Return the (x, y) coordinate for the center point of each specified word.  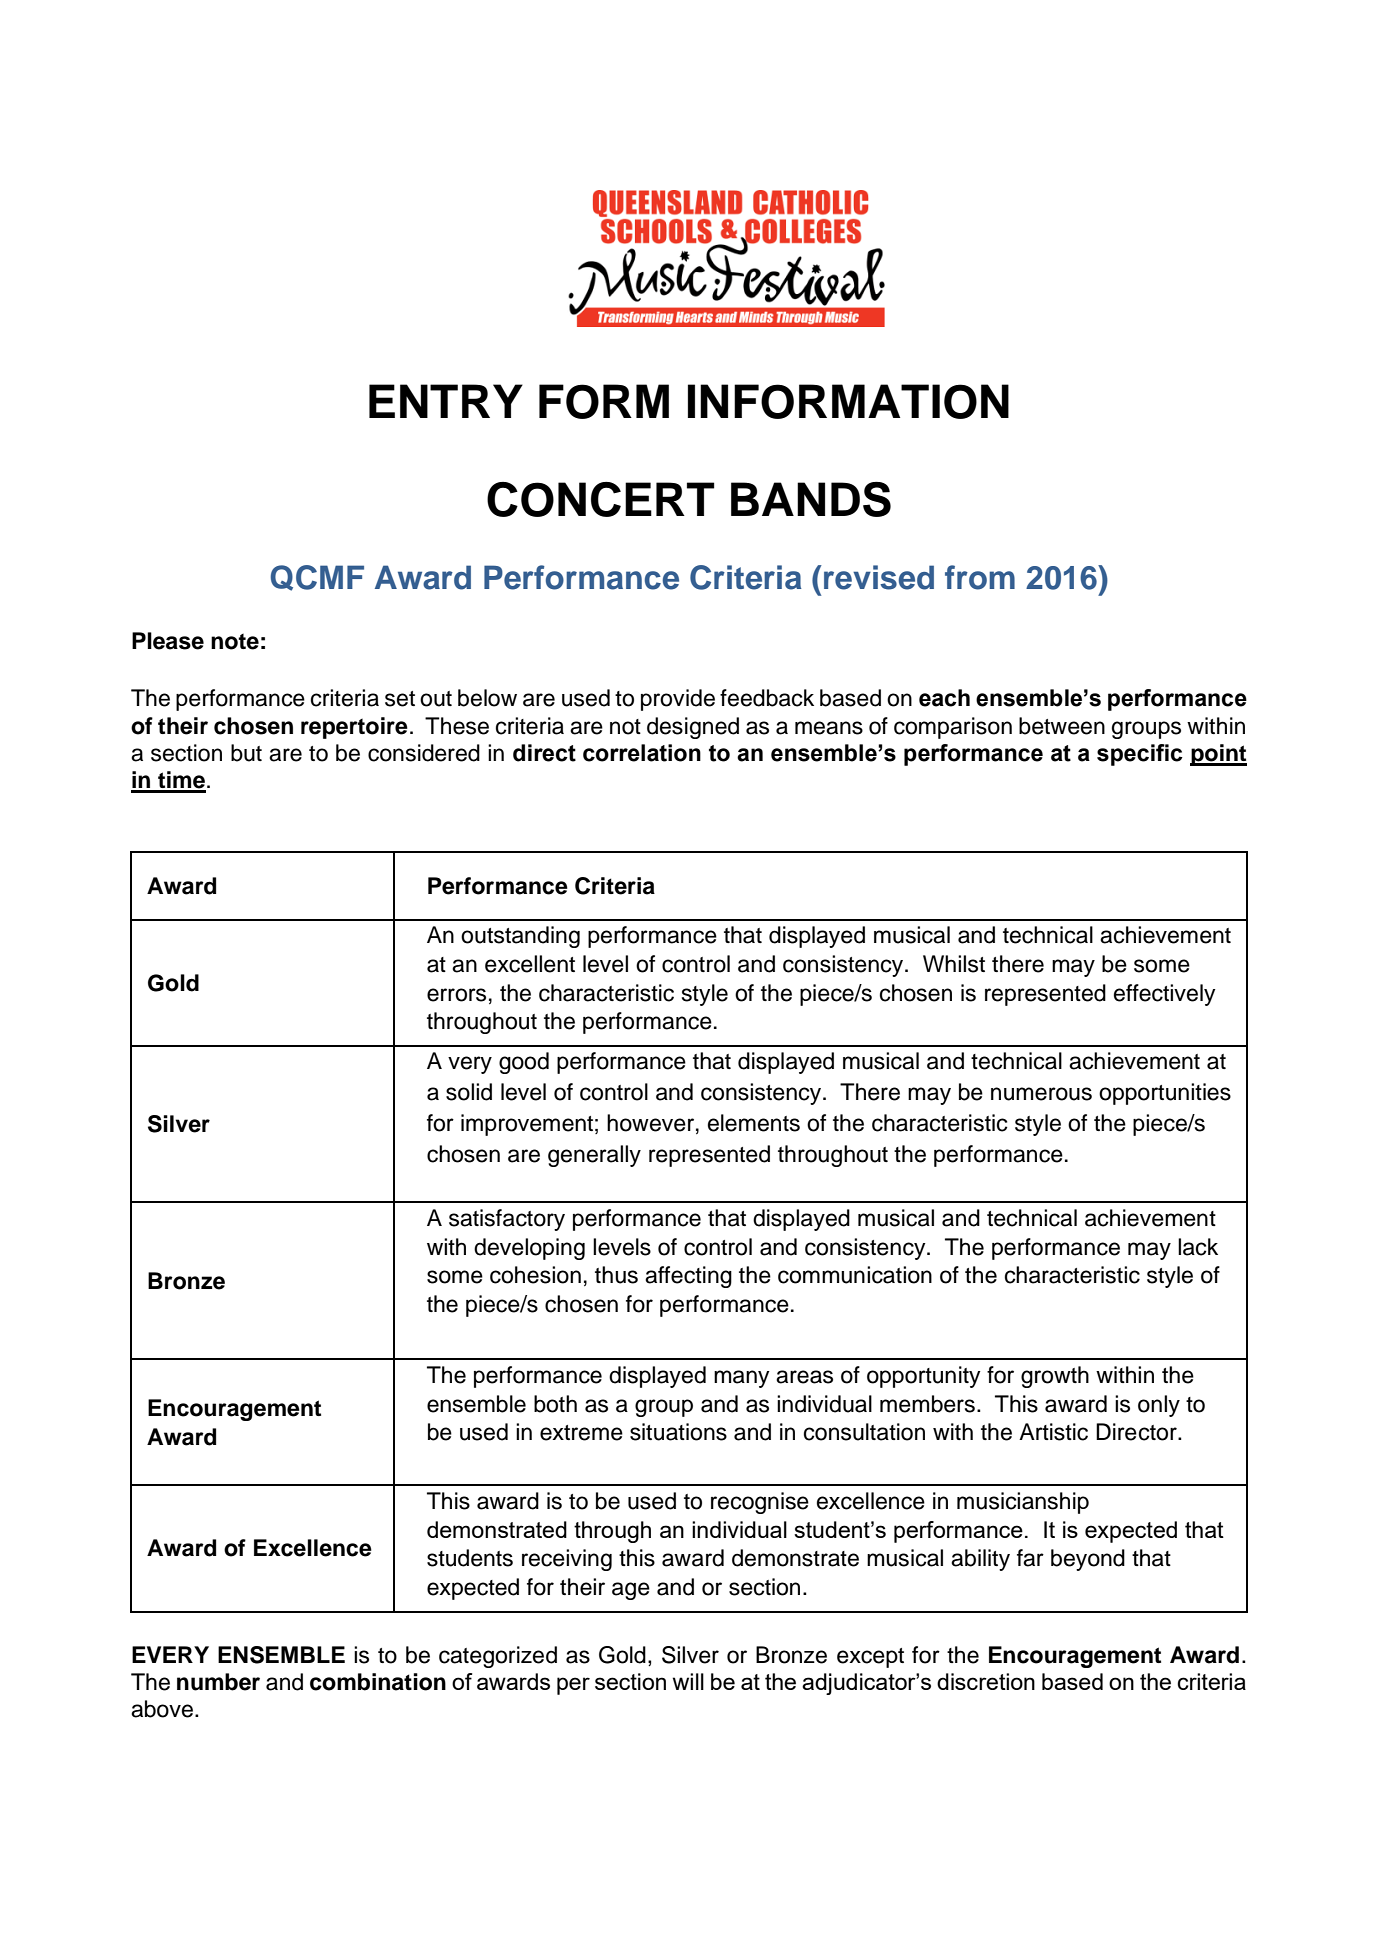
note (235, 642)
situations (678, 1432)
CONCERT (600, 499)
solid (469, 1092)
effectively (1165, 995)
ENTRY (446, 401)
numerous (1041, 1094)
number (218, 1682)
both (555, 1404)
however (650, 1123)
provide (678, 700)
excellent (530, 964)
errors (456, 995)
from (980, 577)
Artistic (1053, 1432)
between (1062, 726)
